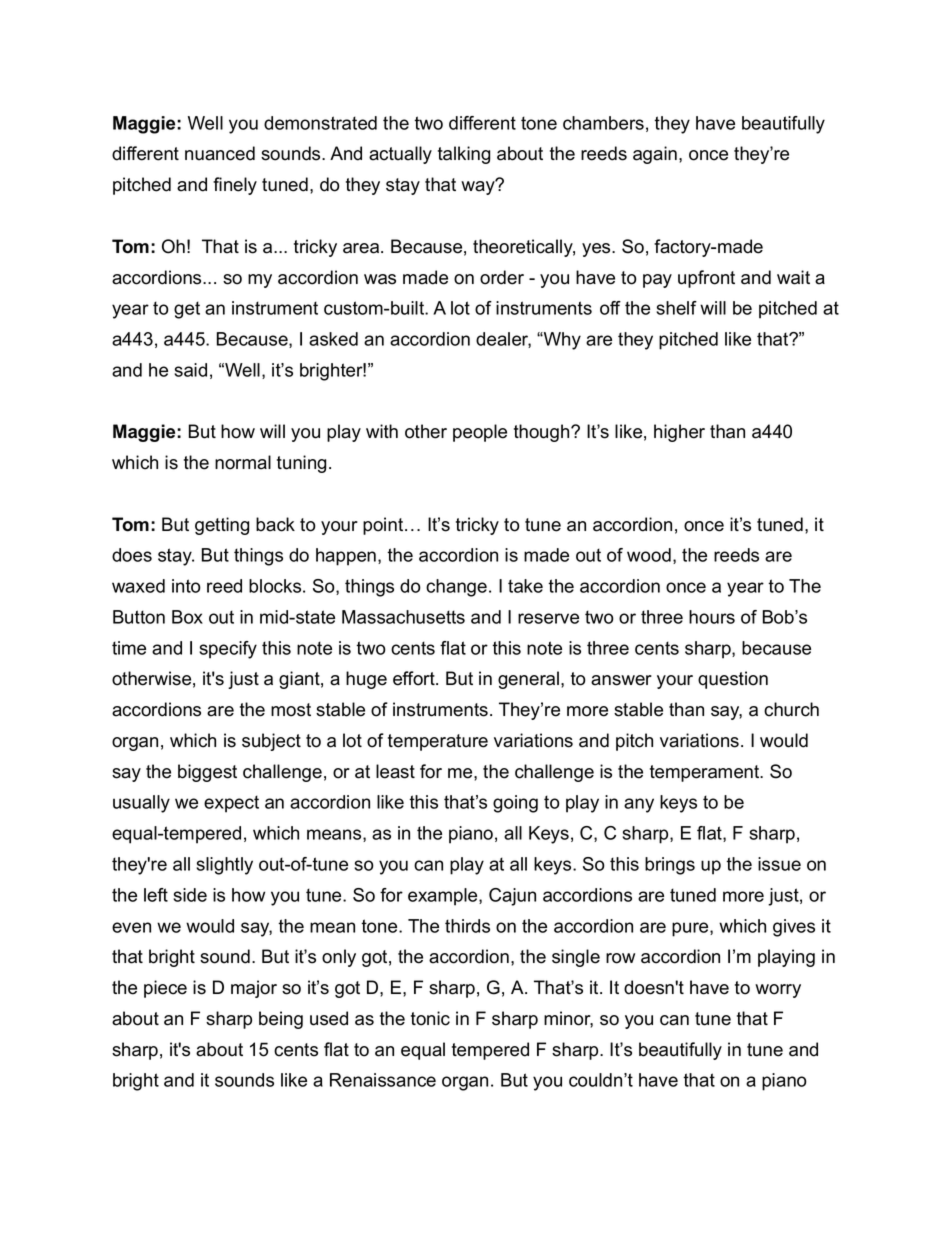  Describe the element at coordinates (655, 155) in the screenshot. I see `again` at that location.
